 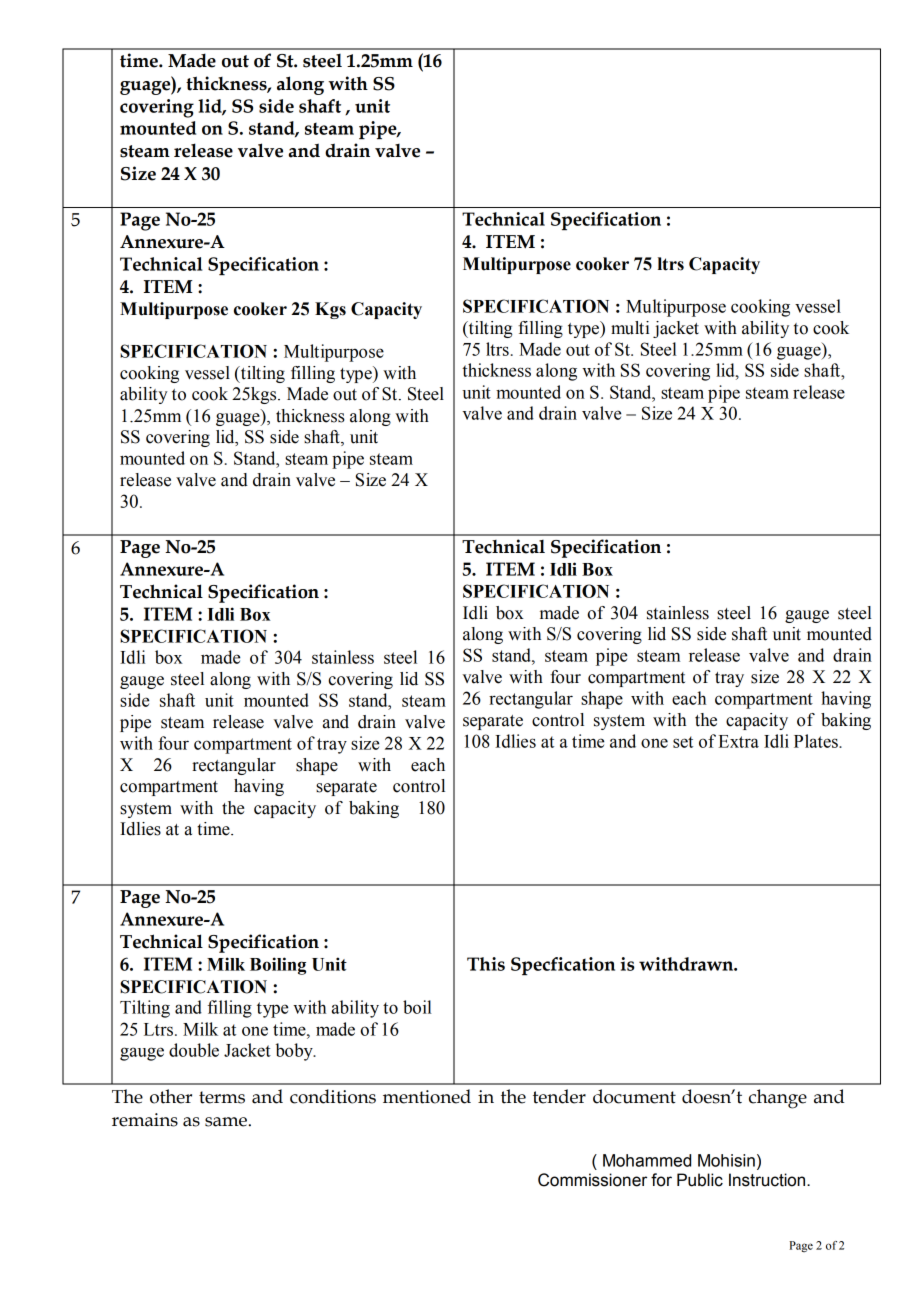 What do you see at coordinates (817, 741) in the screenshot?
I see `Plates` at bounding box center [817, 741].
